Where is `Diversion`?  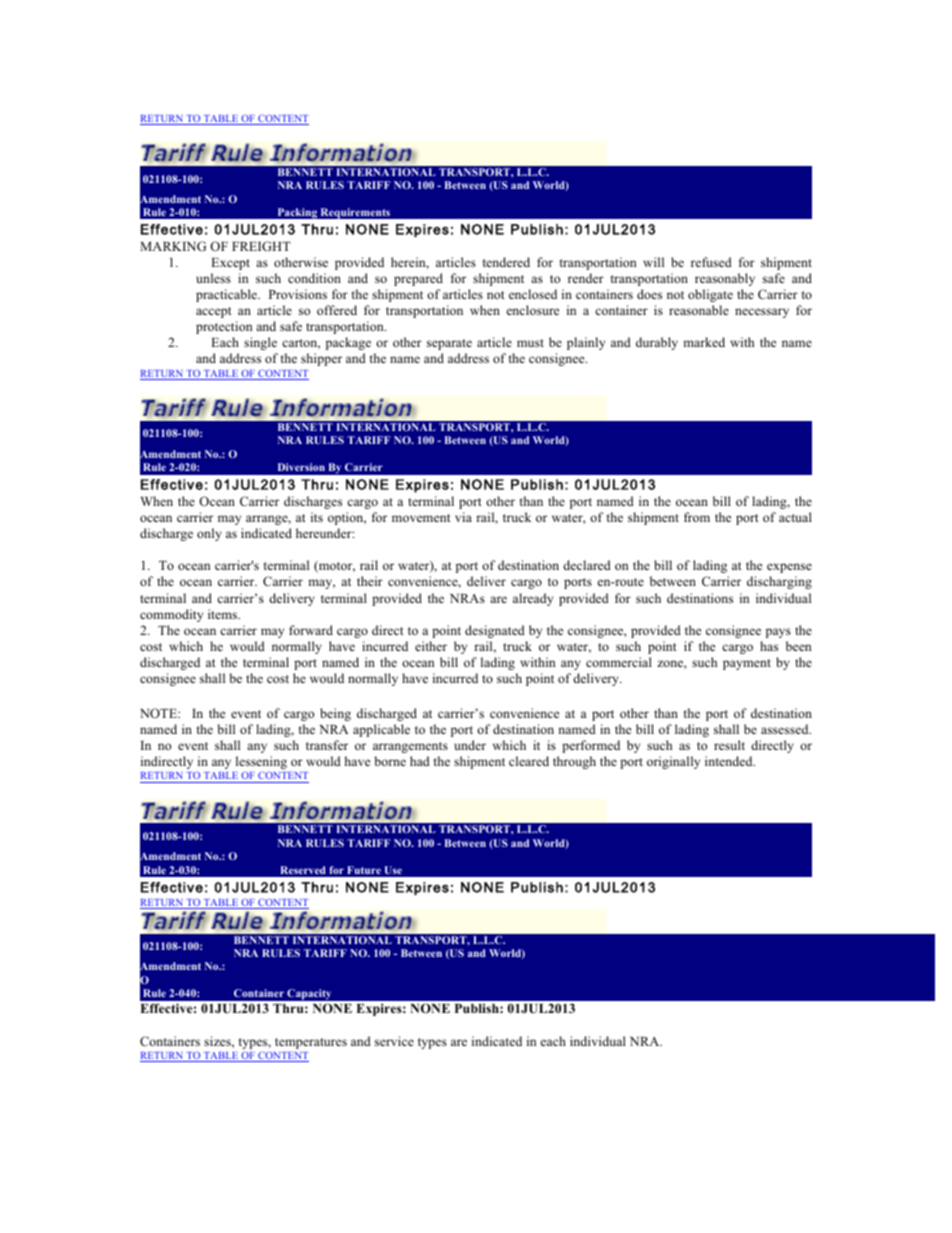
Diversion is located at coordinates (301, 467).
